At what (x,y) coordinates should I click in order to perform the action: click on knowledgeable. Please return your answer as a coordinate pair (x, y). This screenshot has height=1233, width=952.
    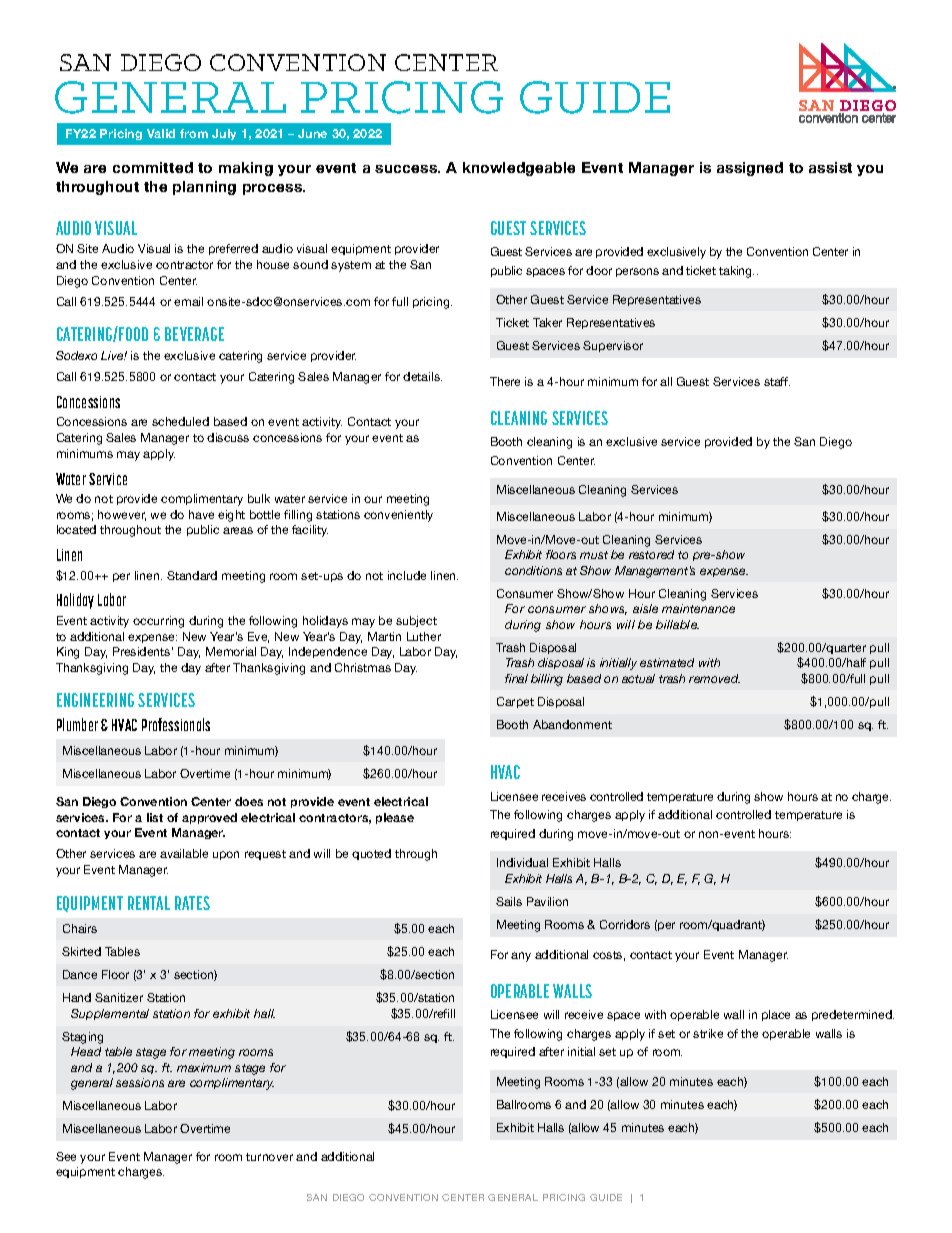
    Looking at the image, I should click on (519, 169).
